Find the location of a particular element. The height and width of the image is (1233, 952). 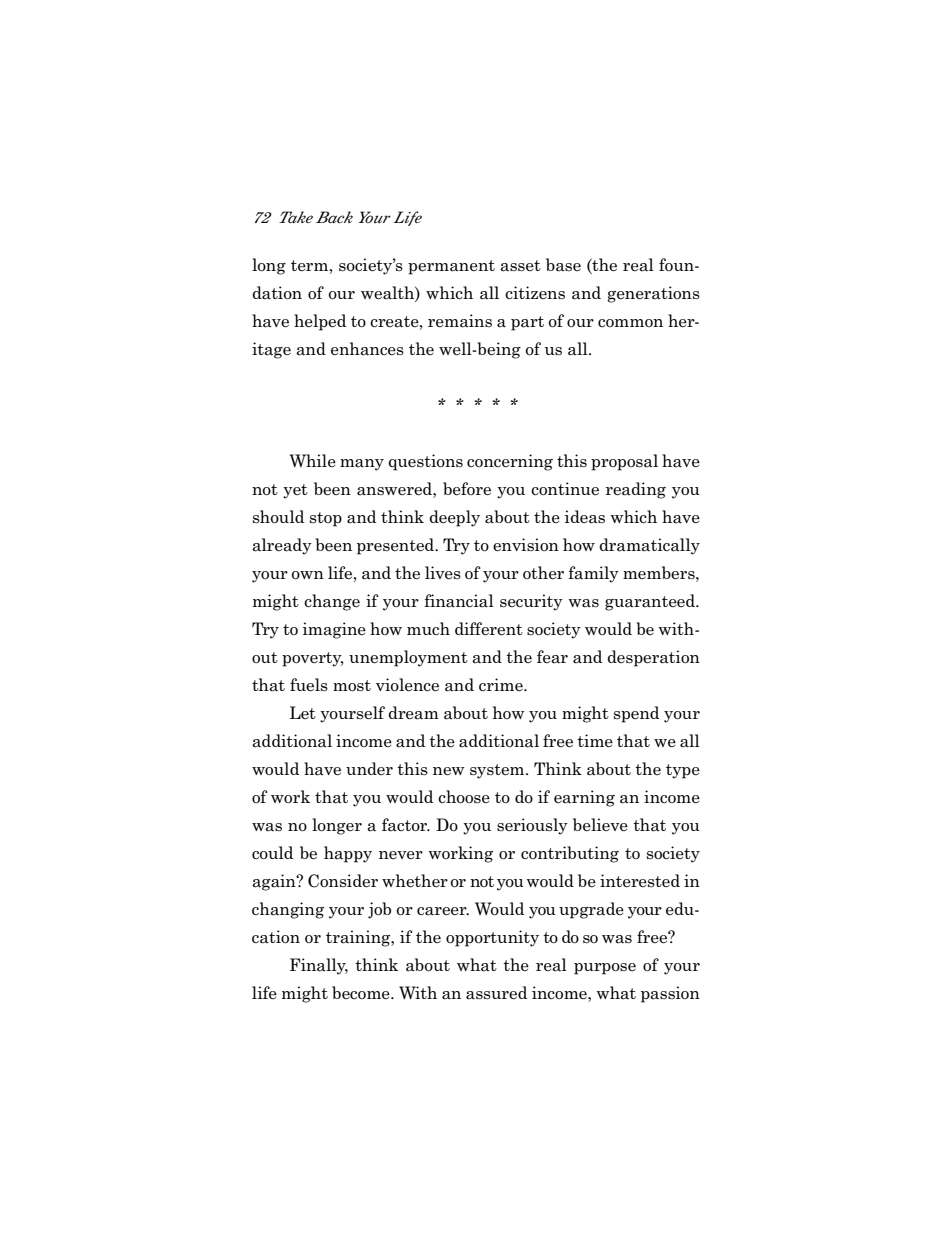

helped is located at coordinates (320, 322).
